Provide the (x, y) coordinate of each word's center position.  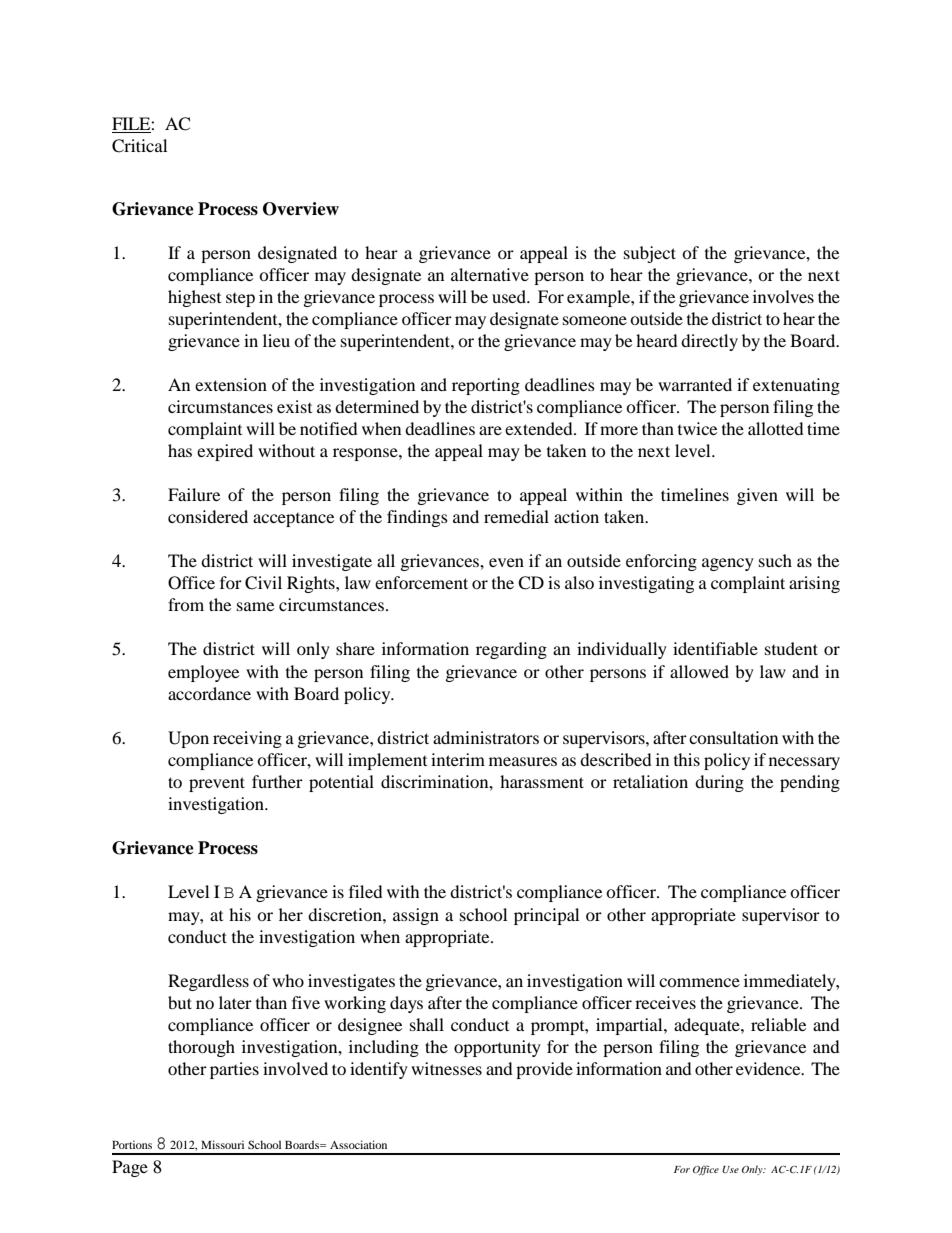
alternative (490, 274)
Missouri (222, 1144)
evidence (769, 1068)
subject (650, 254)
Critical (139, 146)
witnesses (446, 1068)
